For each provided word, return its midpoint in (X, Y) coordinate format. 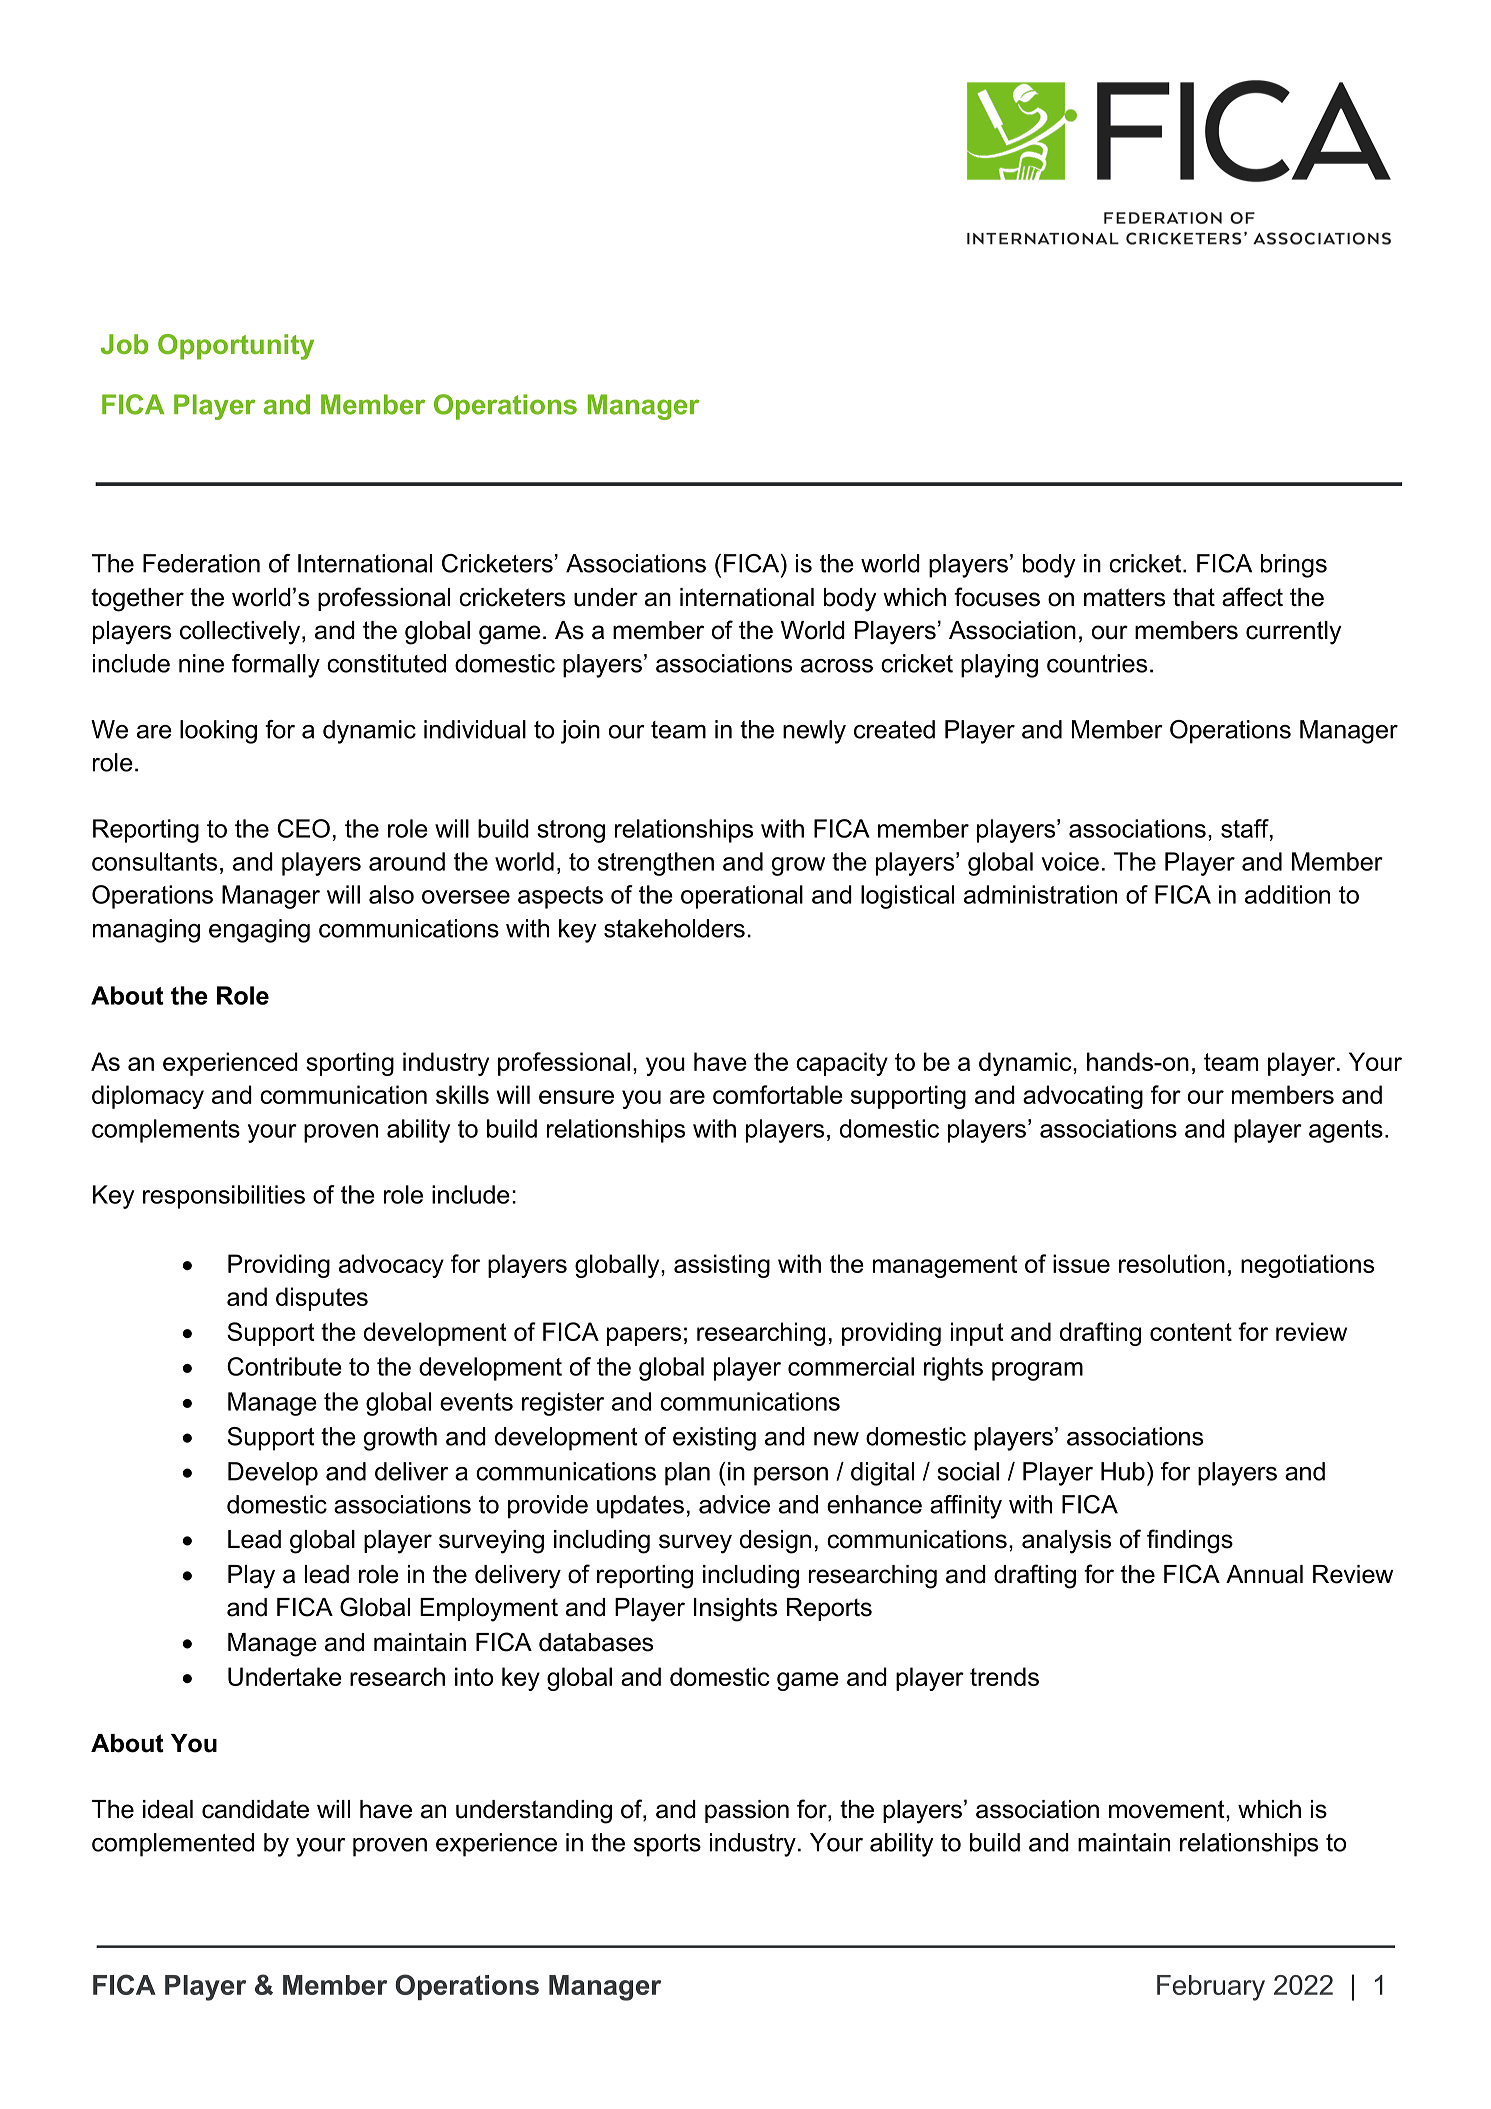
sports (667, 1845)
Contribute (284, 1366)
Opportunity (236, 347)
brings (1294, 566)
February (1211, 1988)
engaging (259, 931)
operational (742, 897)
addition (1287, 894)
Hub (1123, 1471)
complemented (173, 1845)
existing (714, 1439)
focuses (997, 597)
